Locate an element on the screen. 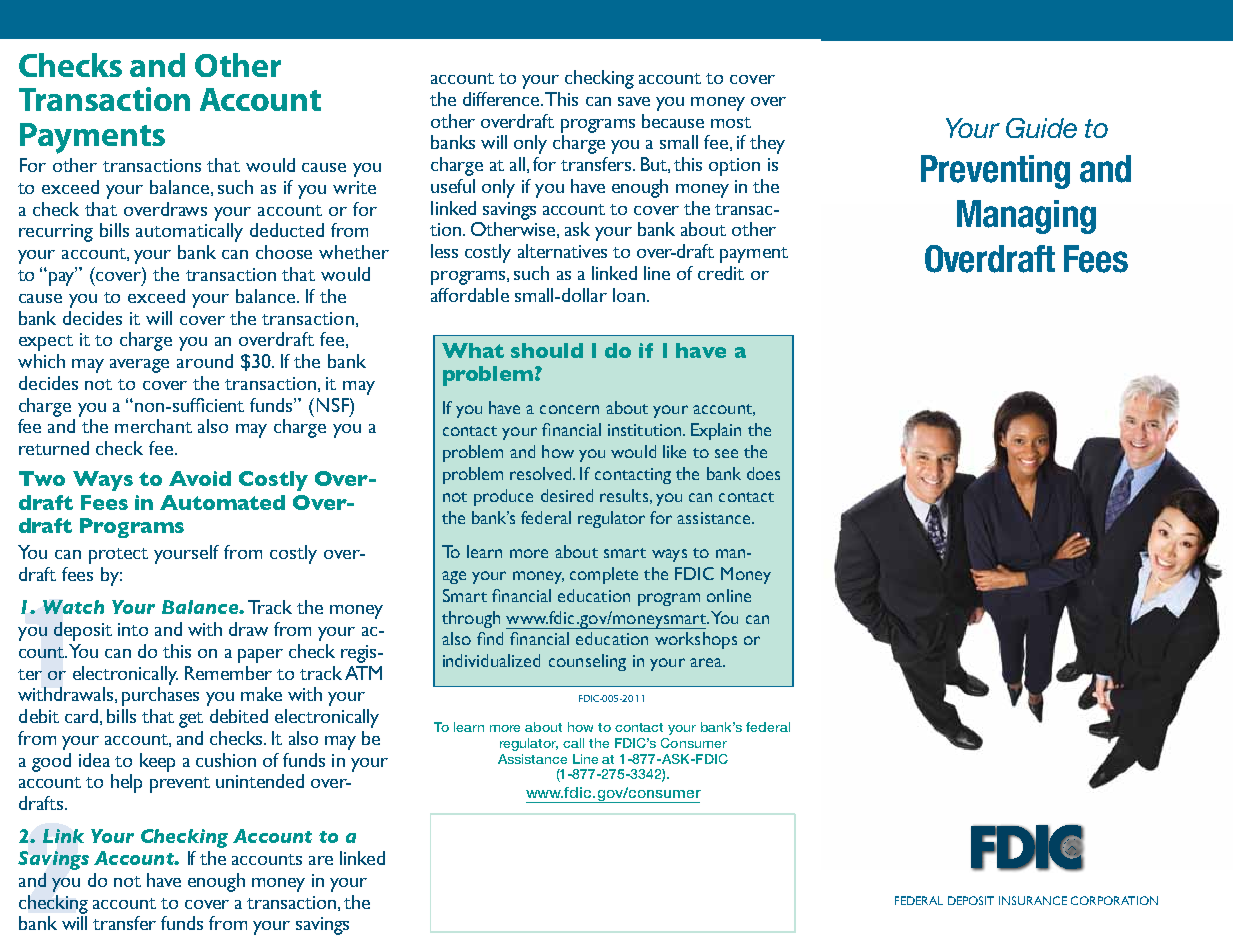 Image resolution: width=1233 pixels, height=952 pixels. Guide is located at coordinates (1041, 128).
